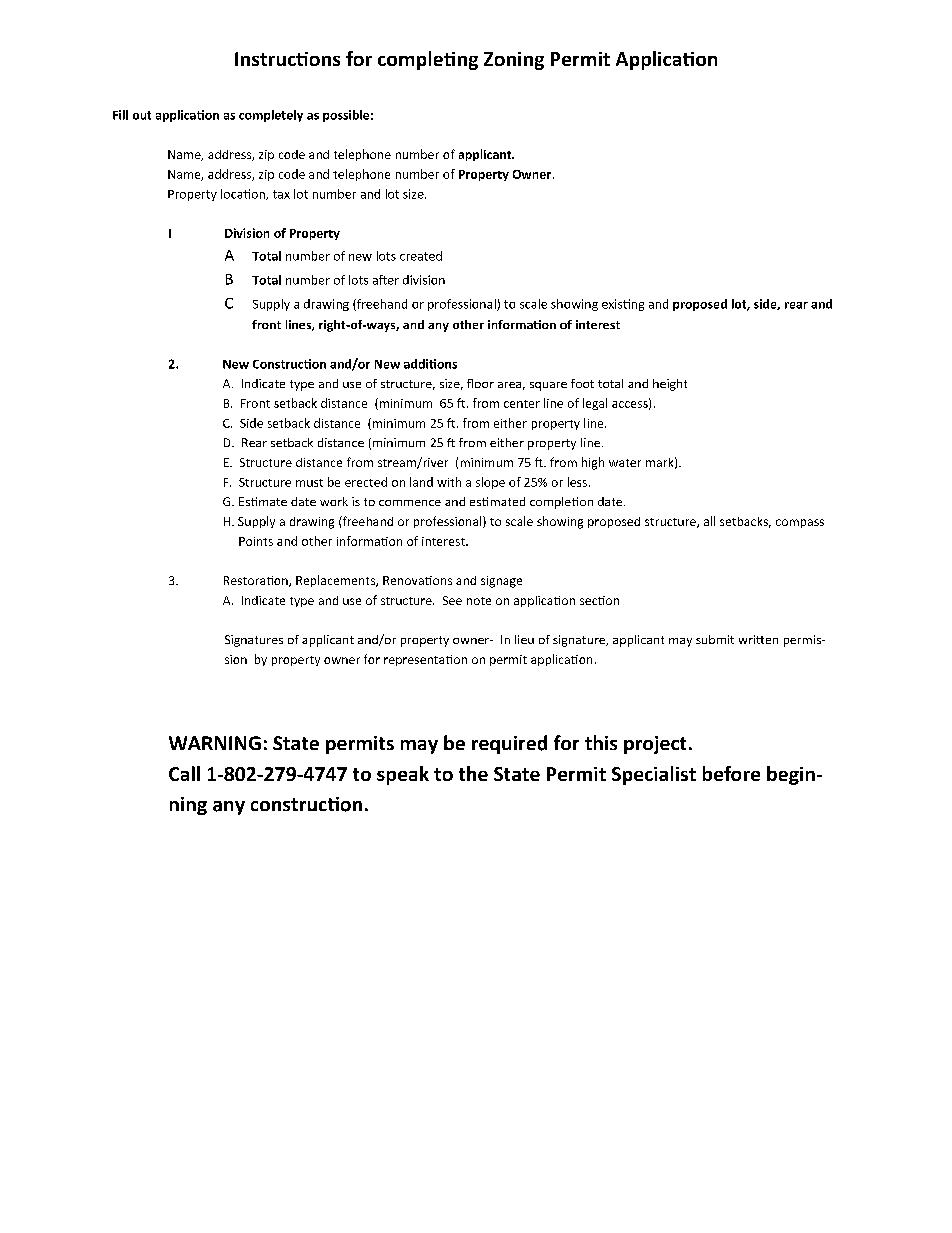 The width and height of the screenshot is (952, 1233). I want to click on Points, so click(256, 541).
